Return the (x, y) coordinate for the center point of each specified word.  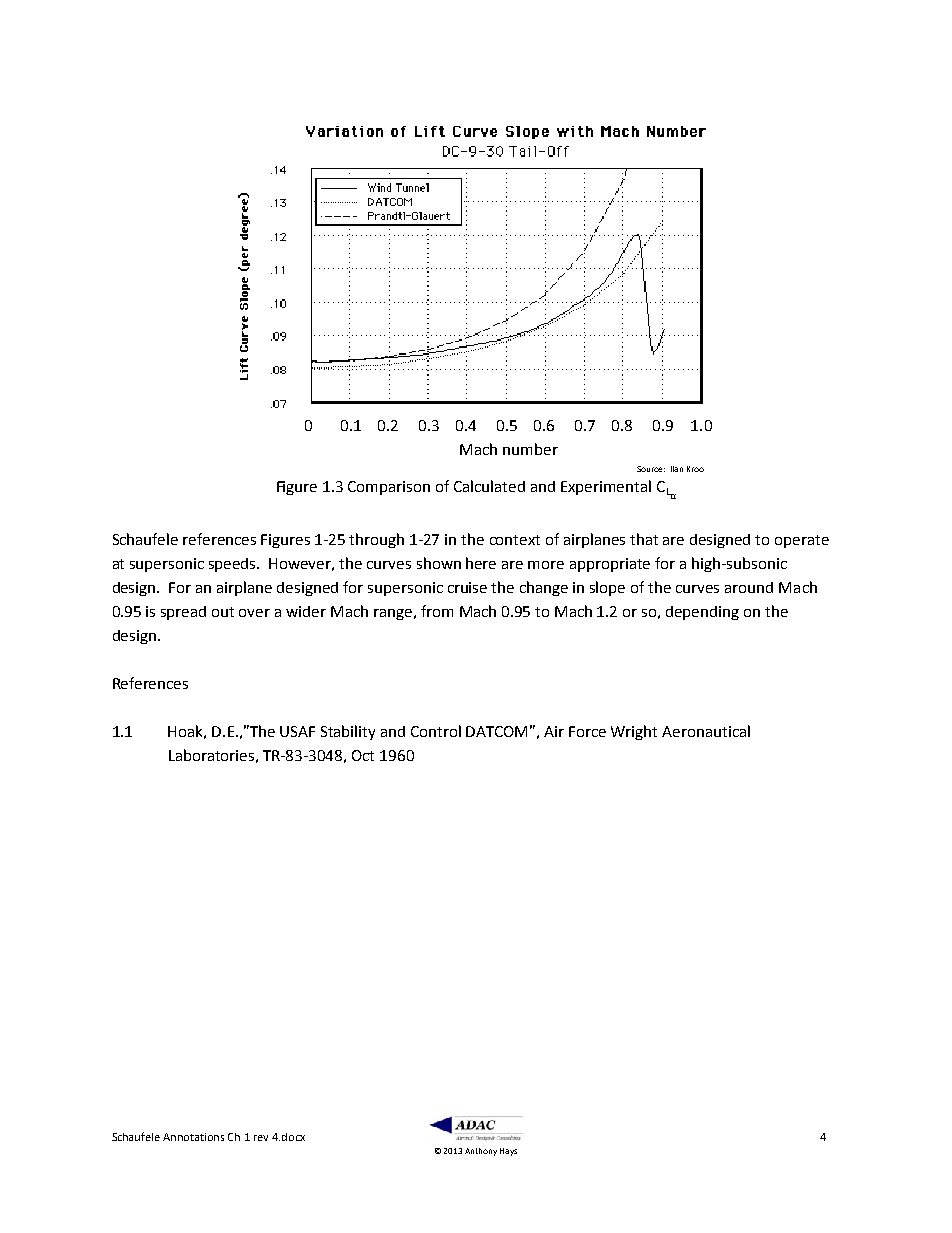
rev (261, 1138)
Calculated (489, 486)
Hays (508, 1152)
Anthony (481, 1152)
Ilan (677, 469)
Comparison (389, 488)
